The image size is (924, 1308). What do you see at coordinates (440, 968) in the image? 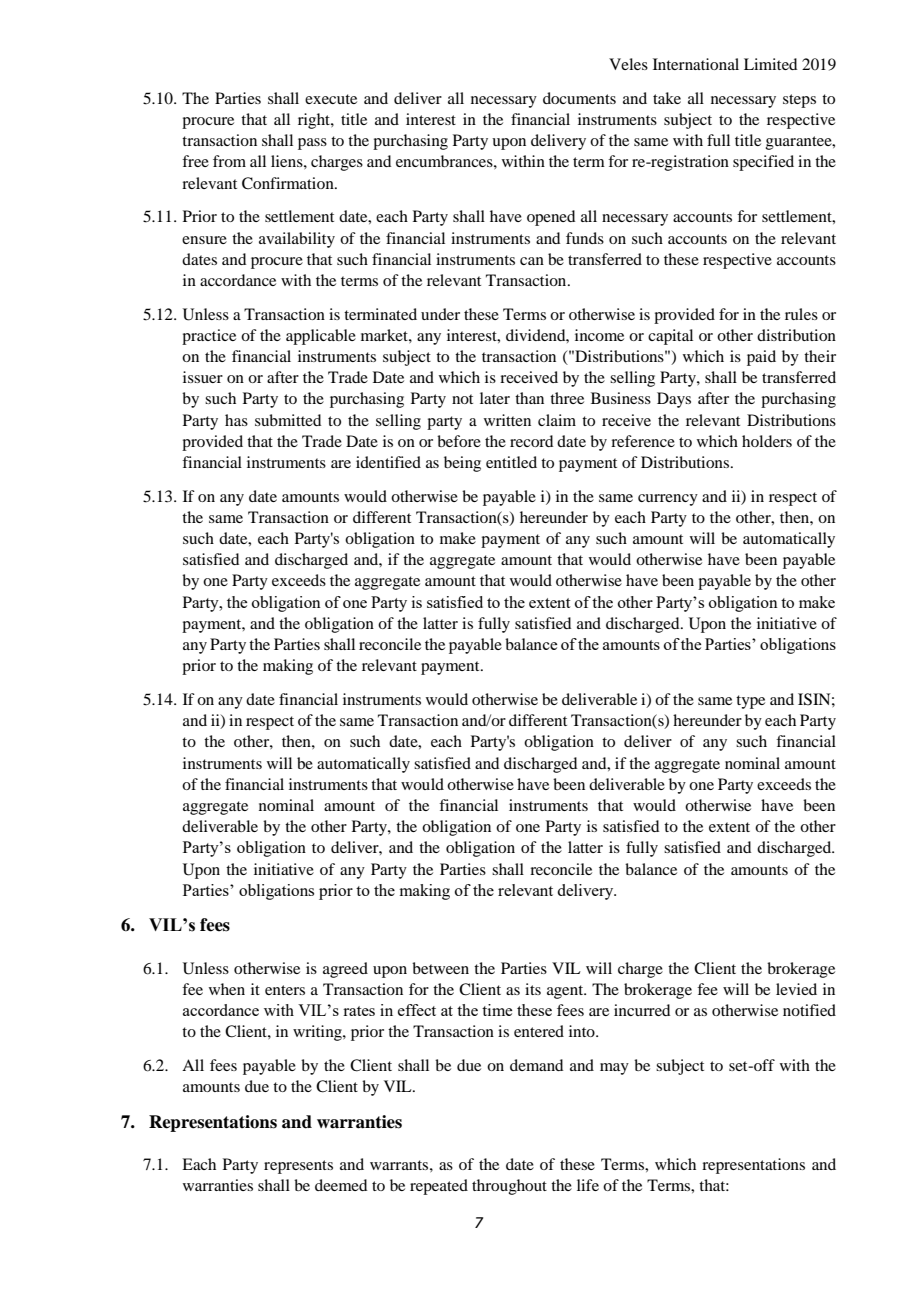
I see `between` at bounding box center [440, 968].
